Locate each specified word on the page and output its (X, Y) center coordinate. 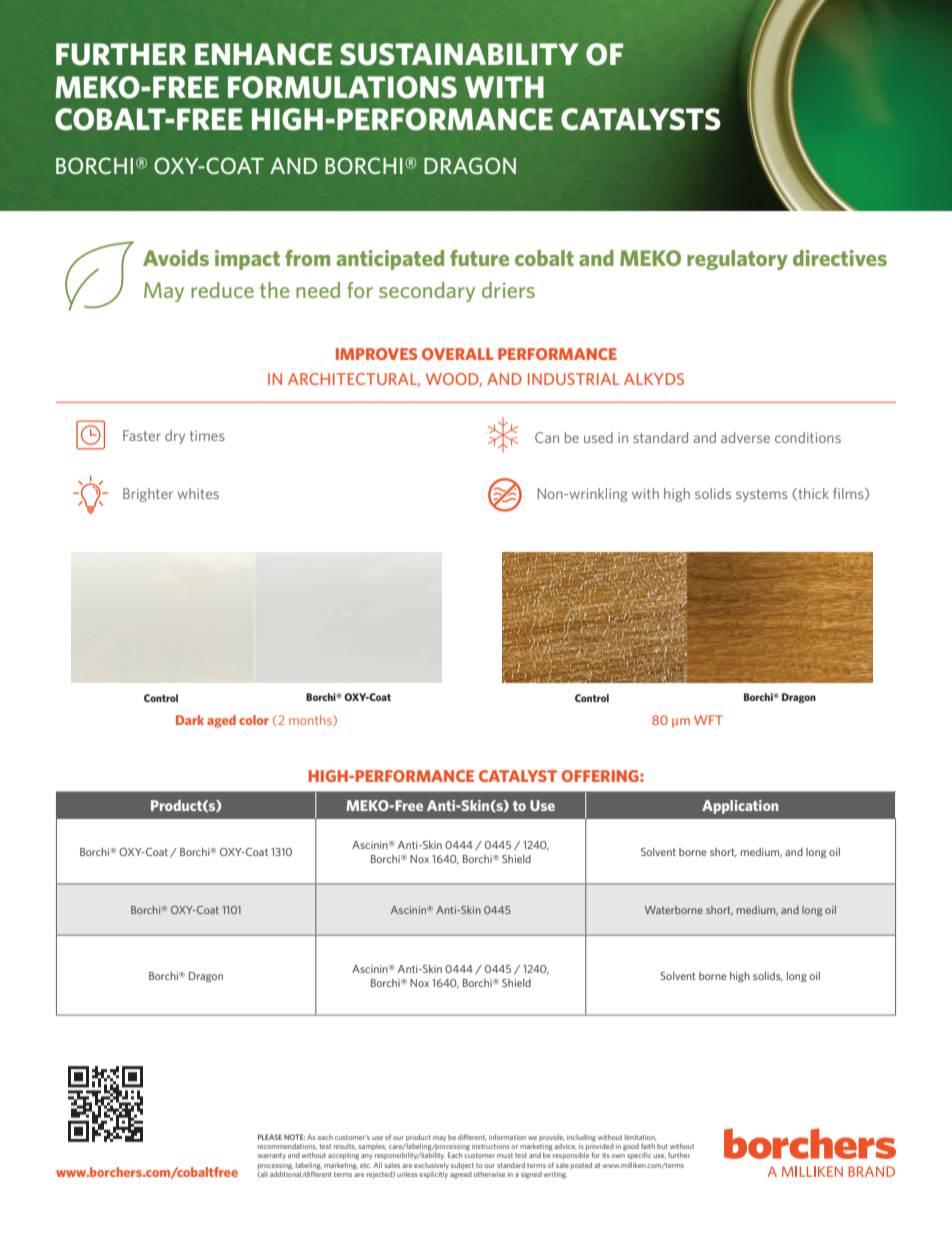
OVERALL (457, 354)
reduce (222, 290)
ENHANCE (263, 54)
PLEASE (270, 1137)
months (311, 720)
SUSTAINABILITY (459, 54)
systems (762, 495)
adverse (745, 437)
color (254, 720)
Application (740, 807)
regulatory (737, 260)
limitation (640, 1137)
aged (221, 721)
